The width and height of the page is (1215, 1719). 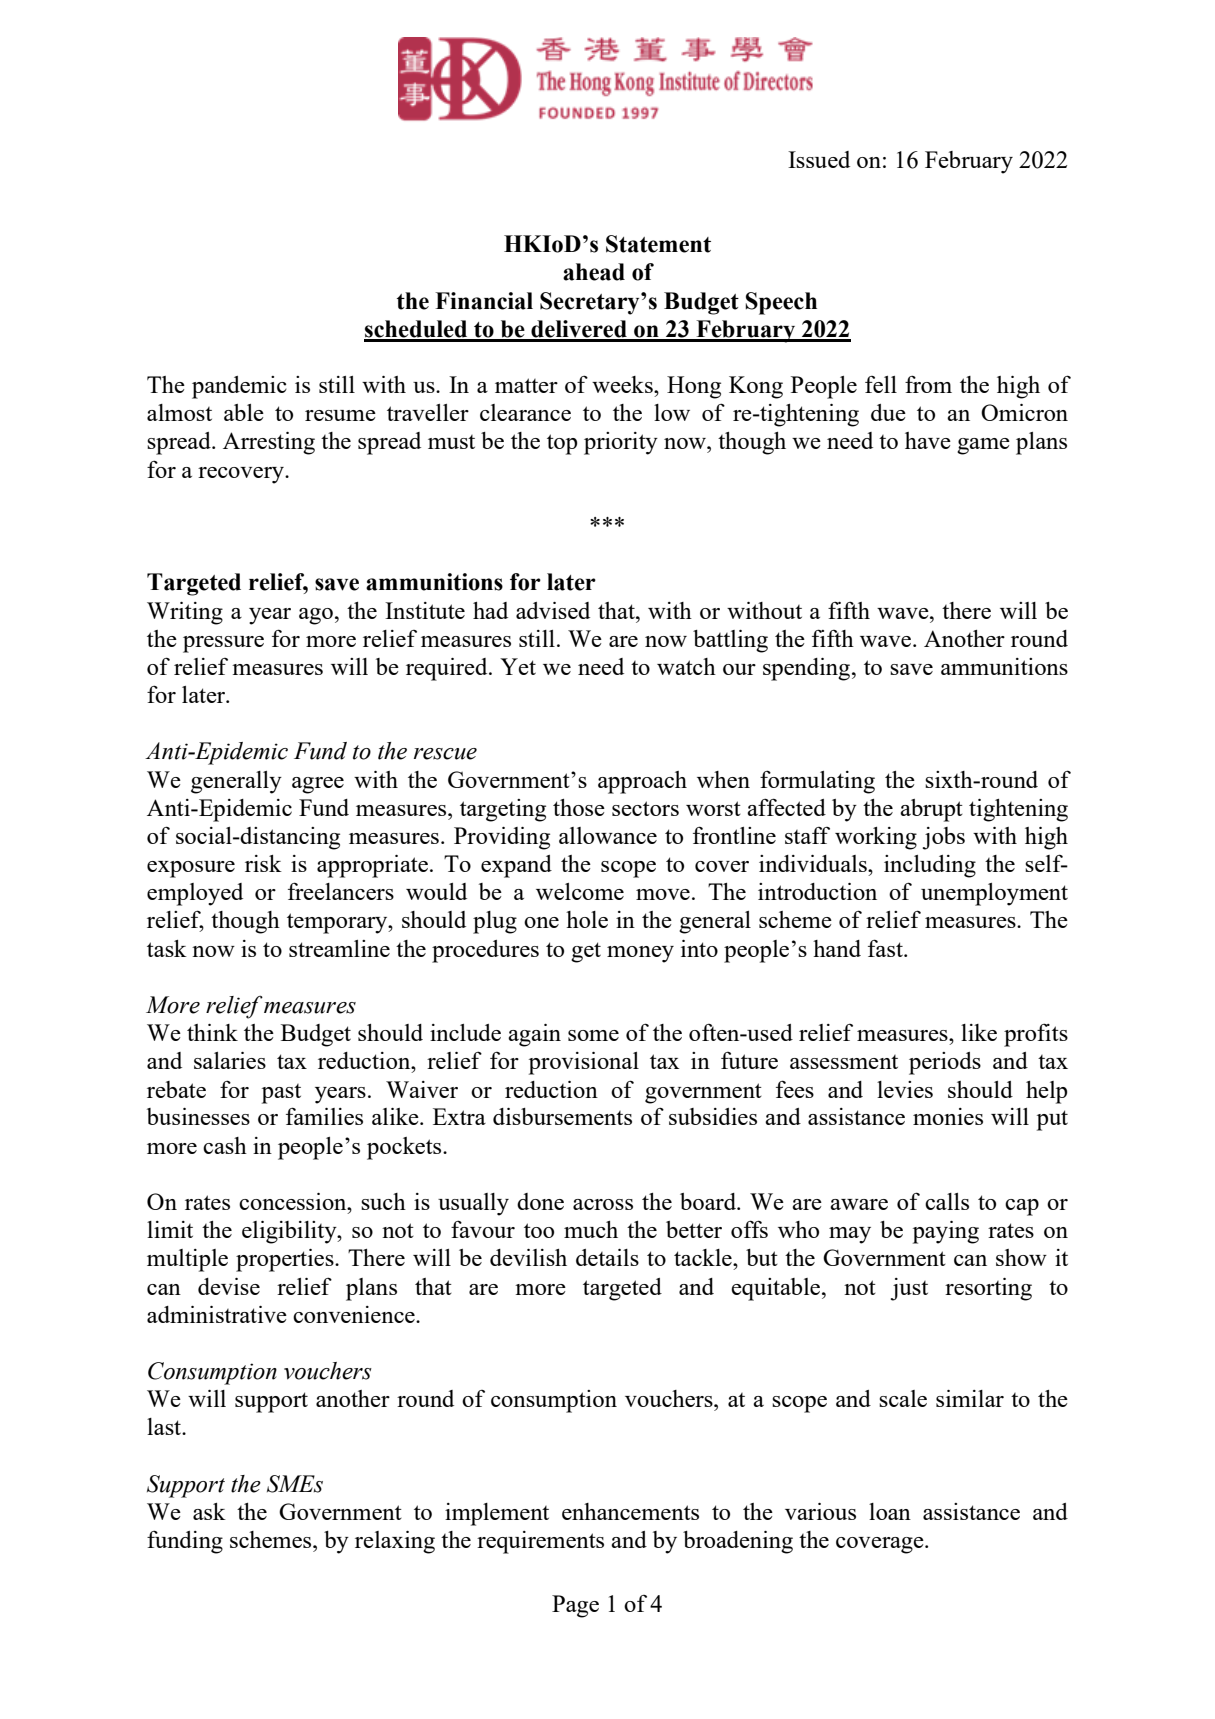 What do you see at coordinates (223, 644) in the page?
I see `pressure` at bounding box center [223, 644].
